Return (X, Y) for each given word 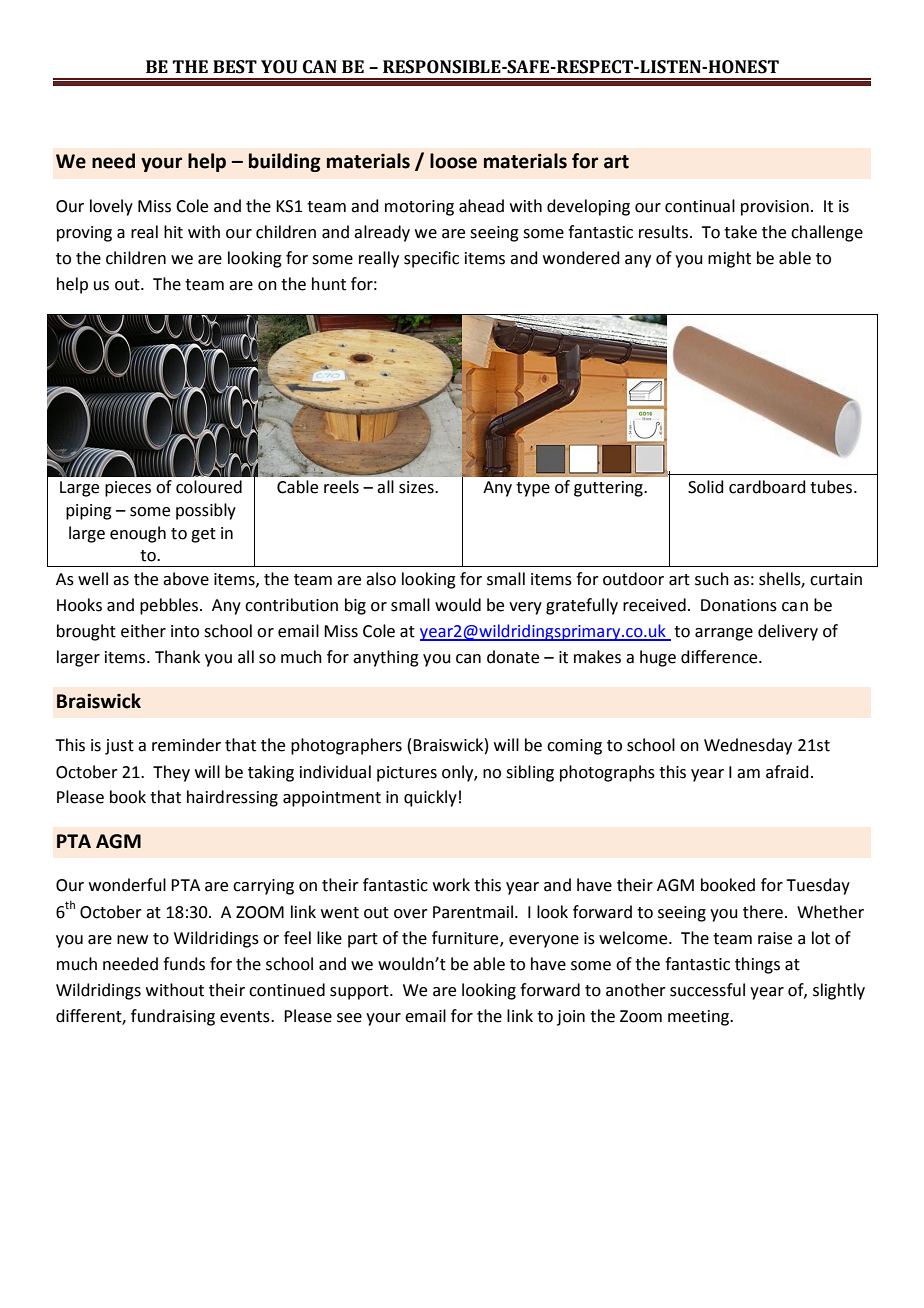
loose (453, 161)
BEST (235, 67)
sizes (417, 487)
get (203, 535)
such (712, 579)
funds (184, 964)
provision (775, 208)
